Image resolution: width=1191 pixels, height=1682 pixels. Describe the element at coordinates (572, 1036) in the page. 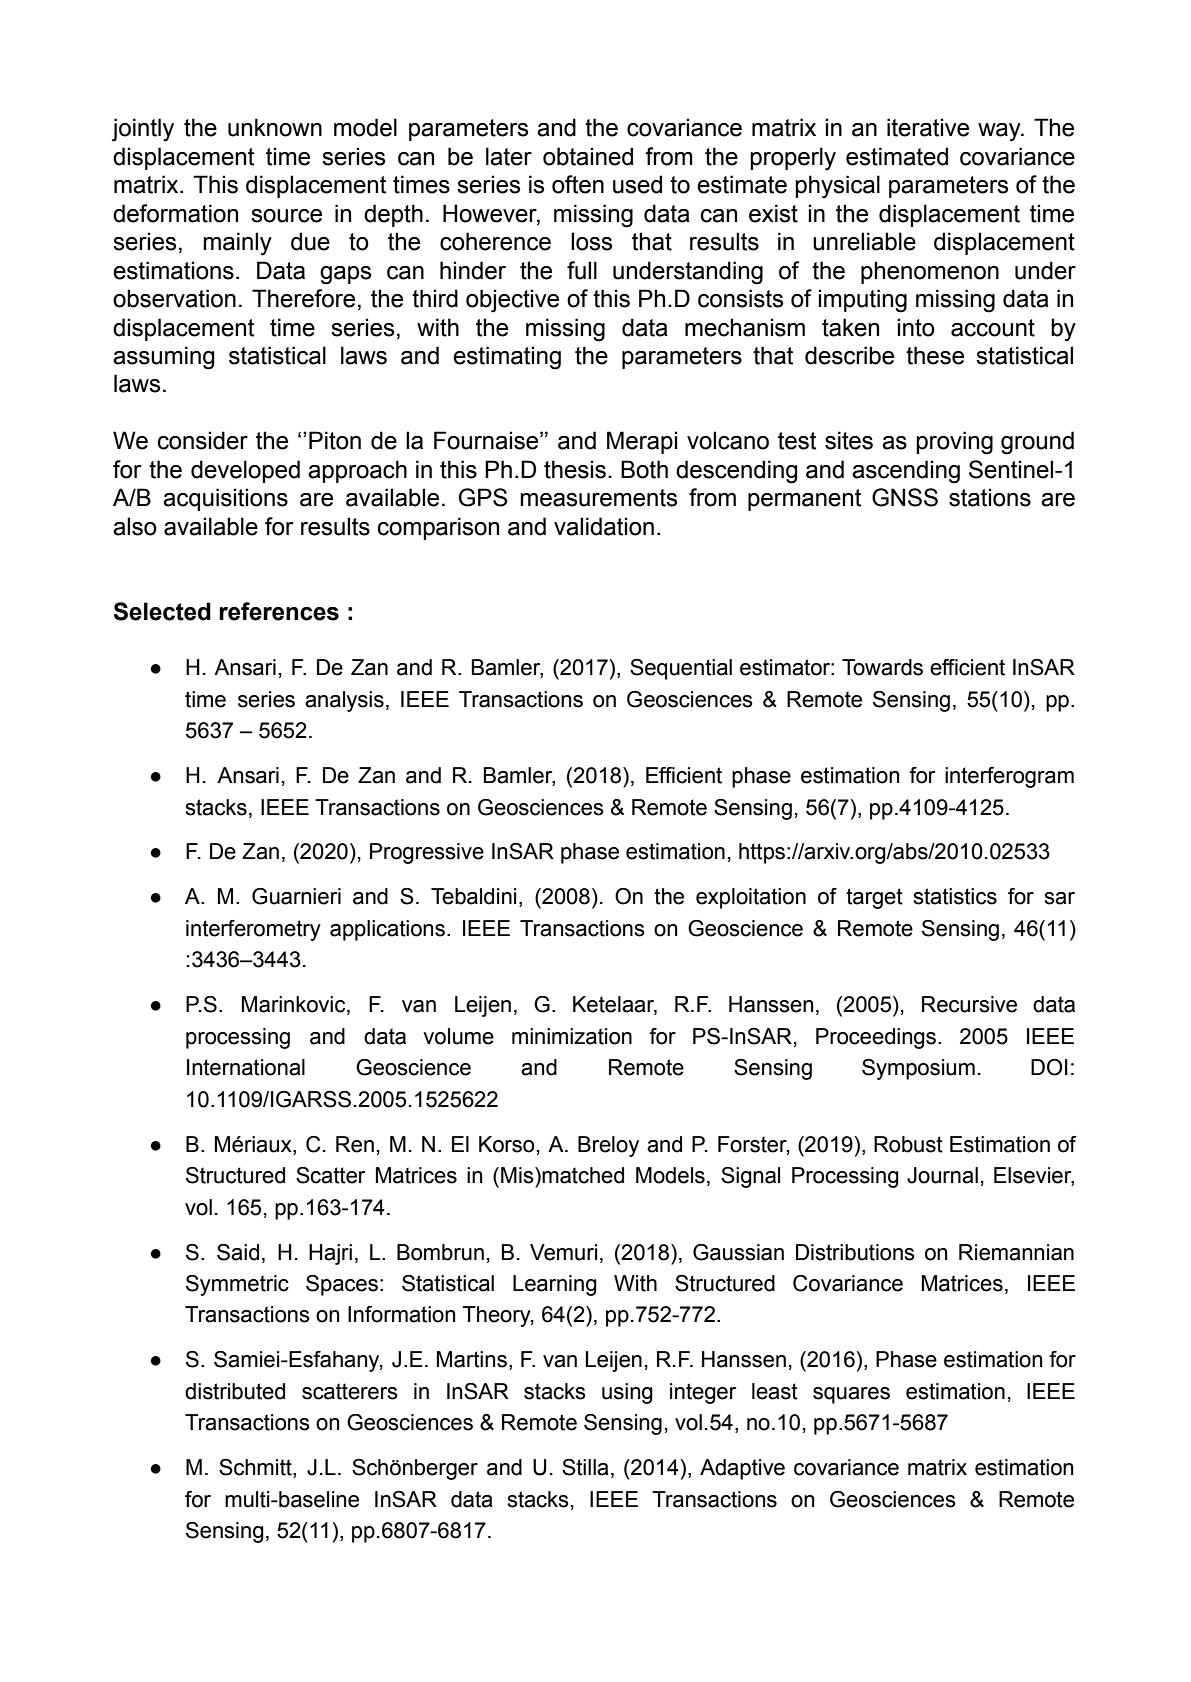

I see `minimization` at that location.
